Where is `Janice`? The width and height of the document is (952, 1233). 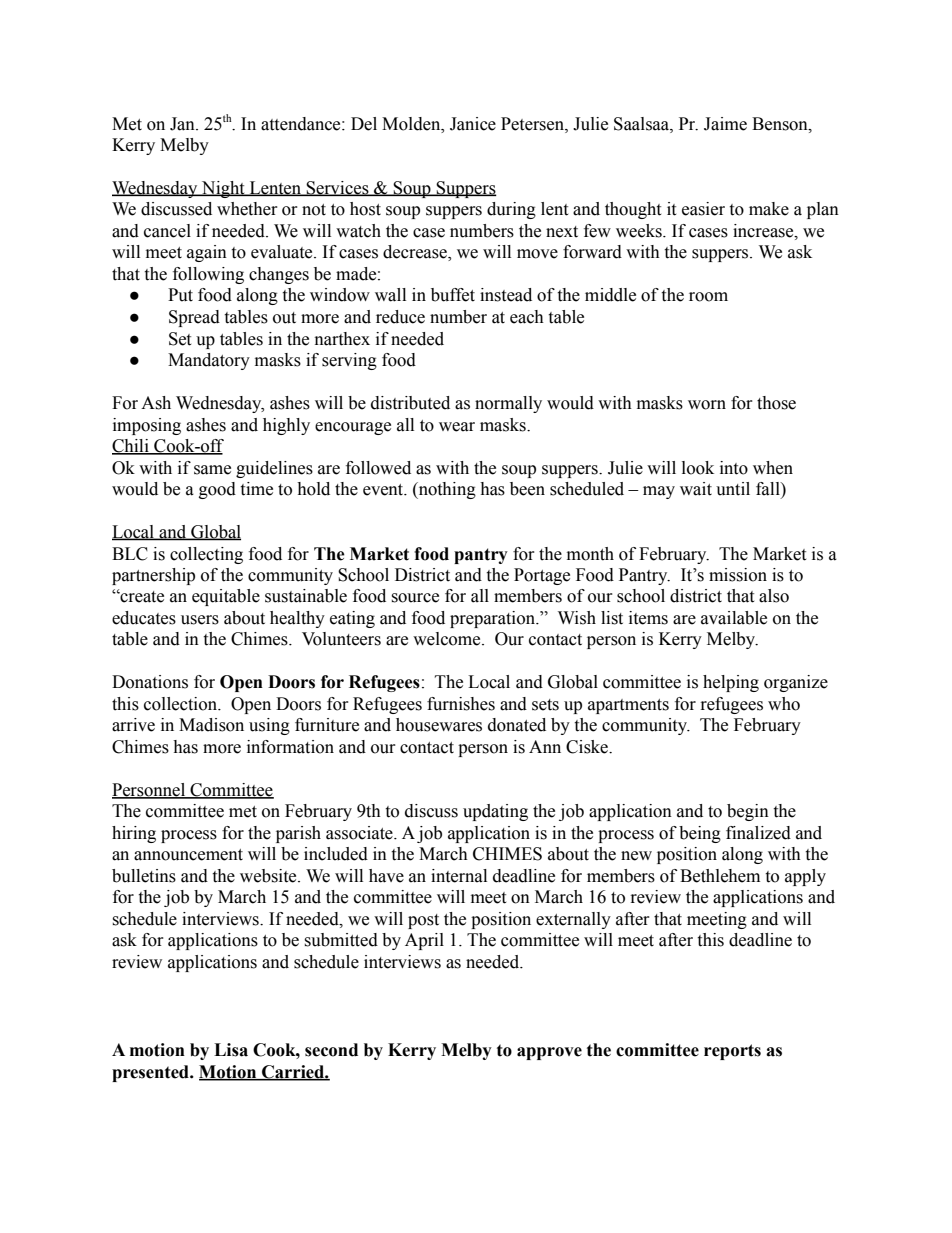
Janice is located at coordinates (473, 124).
